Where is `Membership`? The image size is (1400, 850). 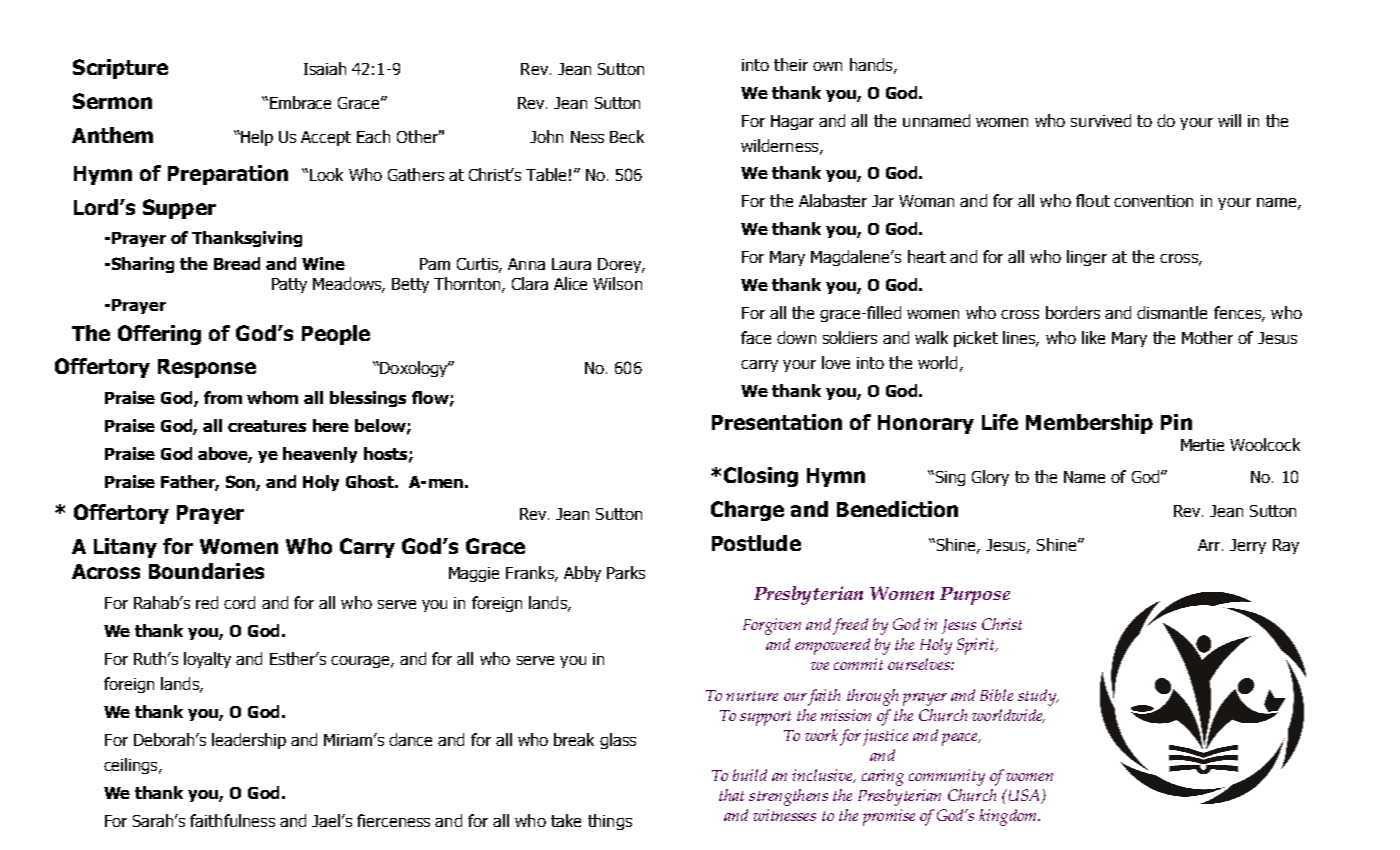
Membership is located at coordinates (1089, 424).
